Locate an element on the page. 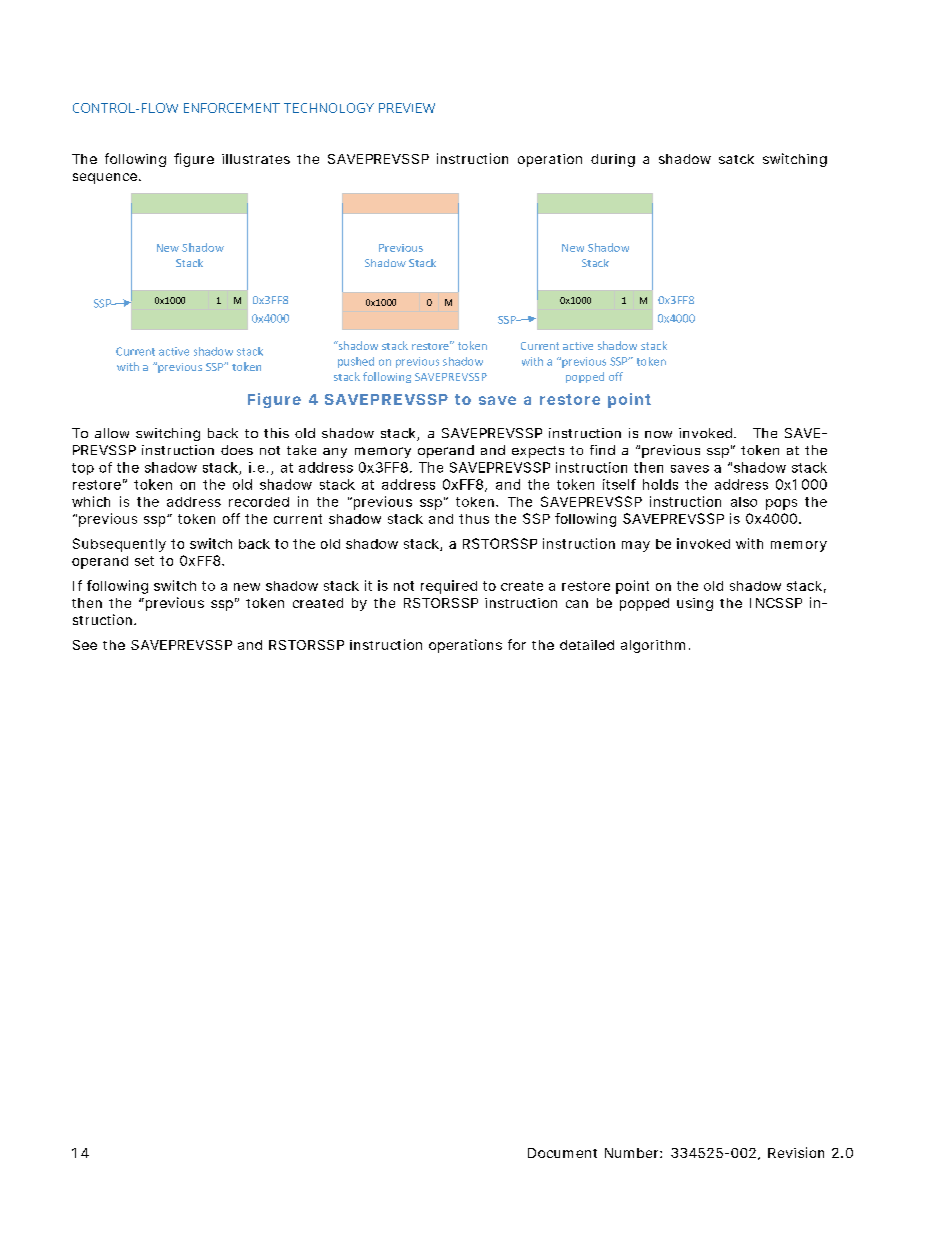  Document is located at coordinates (562, 1153).
